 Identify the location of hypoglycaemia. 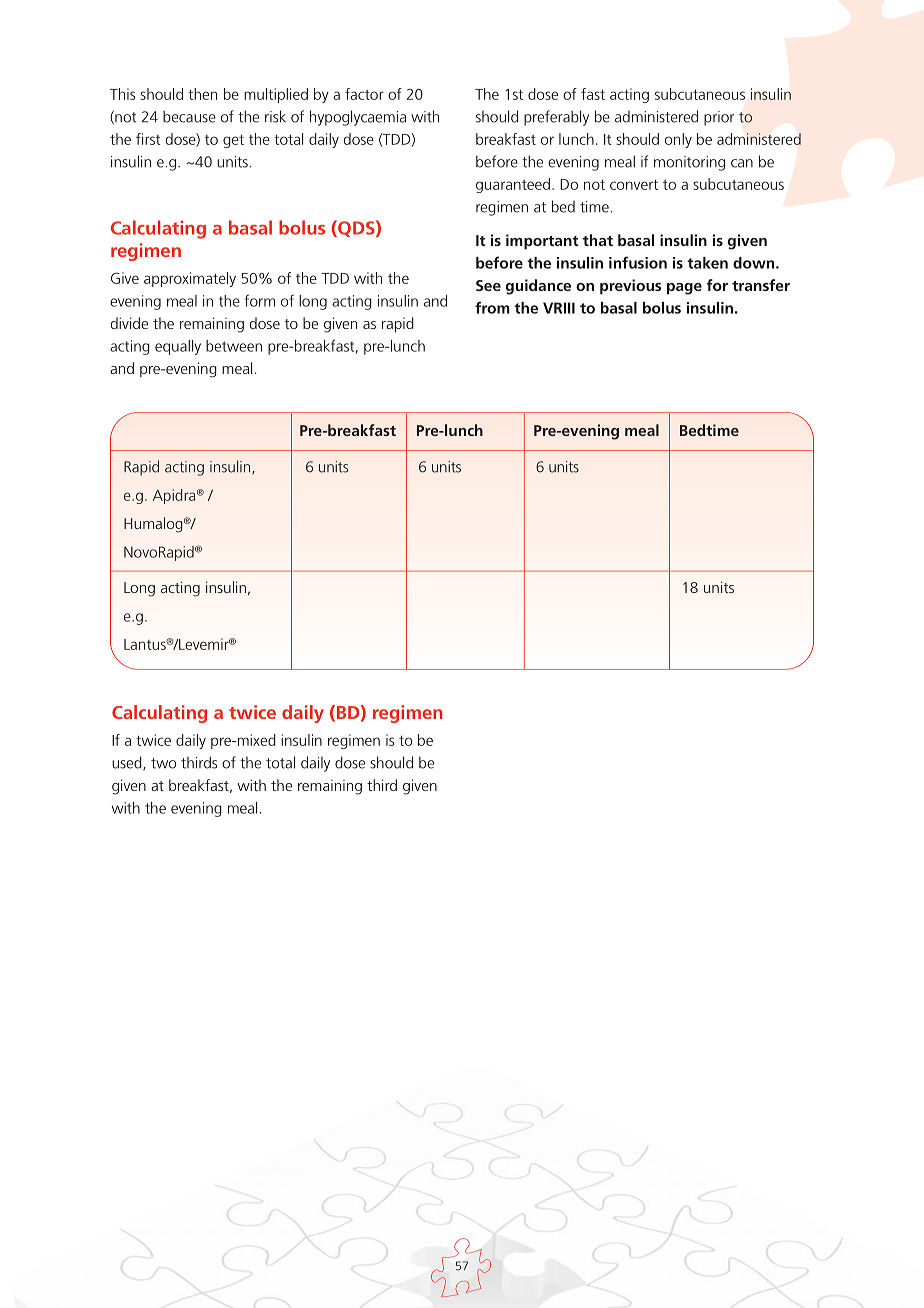
(358, 118).
